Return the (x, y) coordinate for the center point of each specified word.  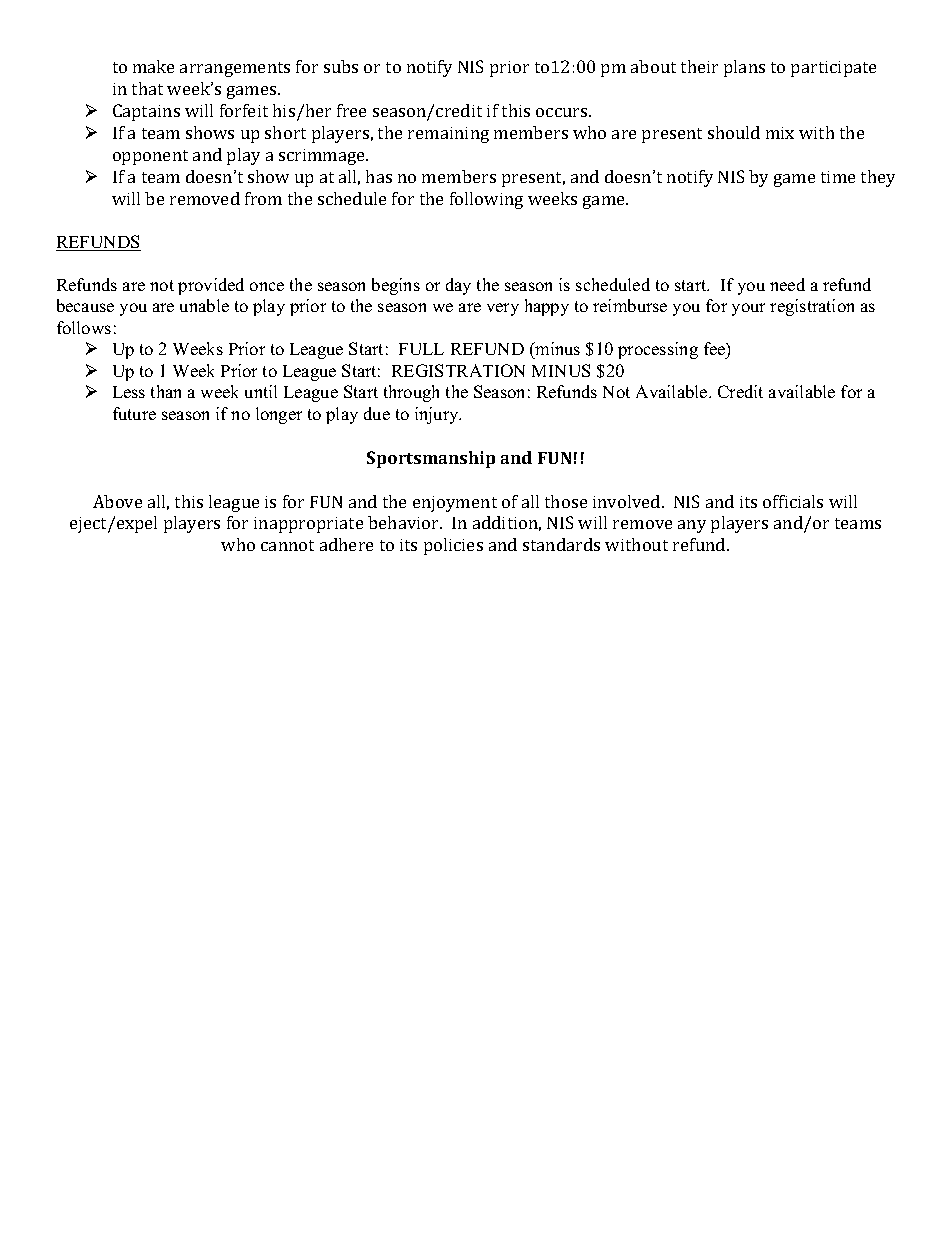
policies (453, 546)
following (486, 200)
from (263, 198)
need (787, 284)
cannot (287, 545)
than (166, 391)
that (147, 88)
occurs (563, 112)
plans (744, 68)
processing (658, 350)
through (411, 393)
